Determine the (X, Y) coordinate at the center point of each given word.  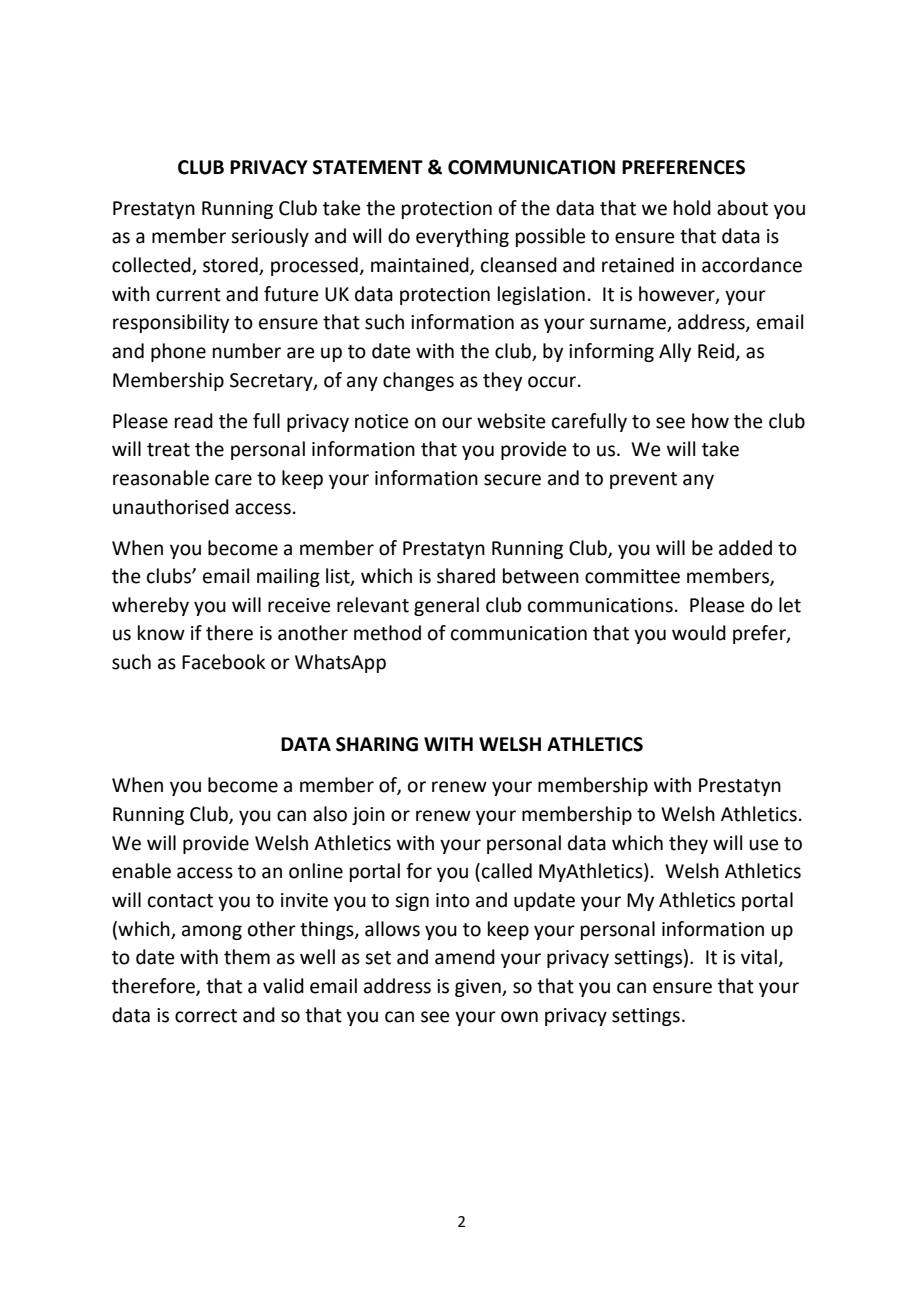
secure (512, 480)
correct (206, 1016)
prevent (643, 480)
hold (692, 208)
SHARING (377, 744)
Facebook (223, 662)
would (699, 633)
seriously (270, 237)
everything (462, 237)
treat (168, 450)
